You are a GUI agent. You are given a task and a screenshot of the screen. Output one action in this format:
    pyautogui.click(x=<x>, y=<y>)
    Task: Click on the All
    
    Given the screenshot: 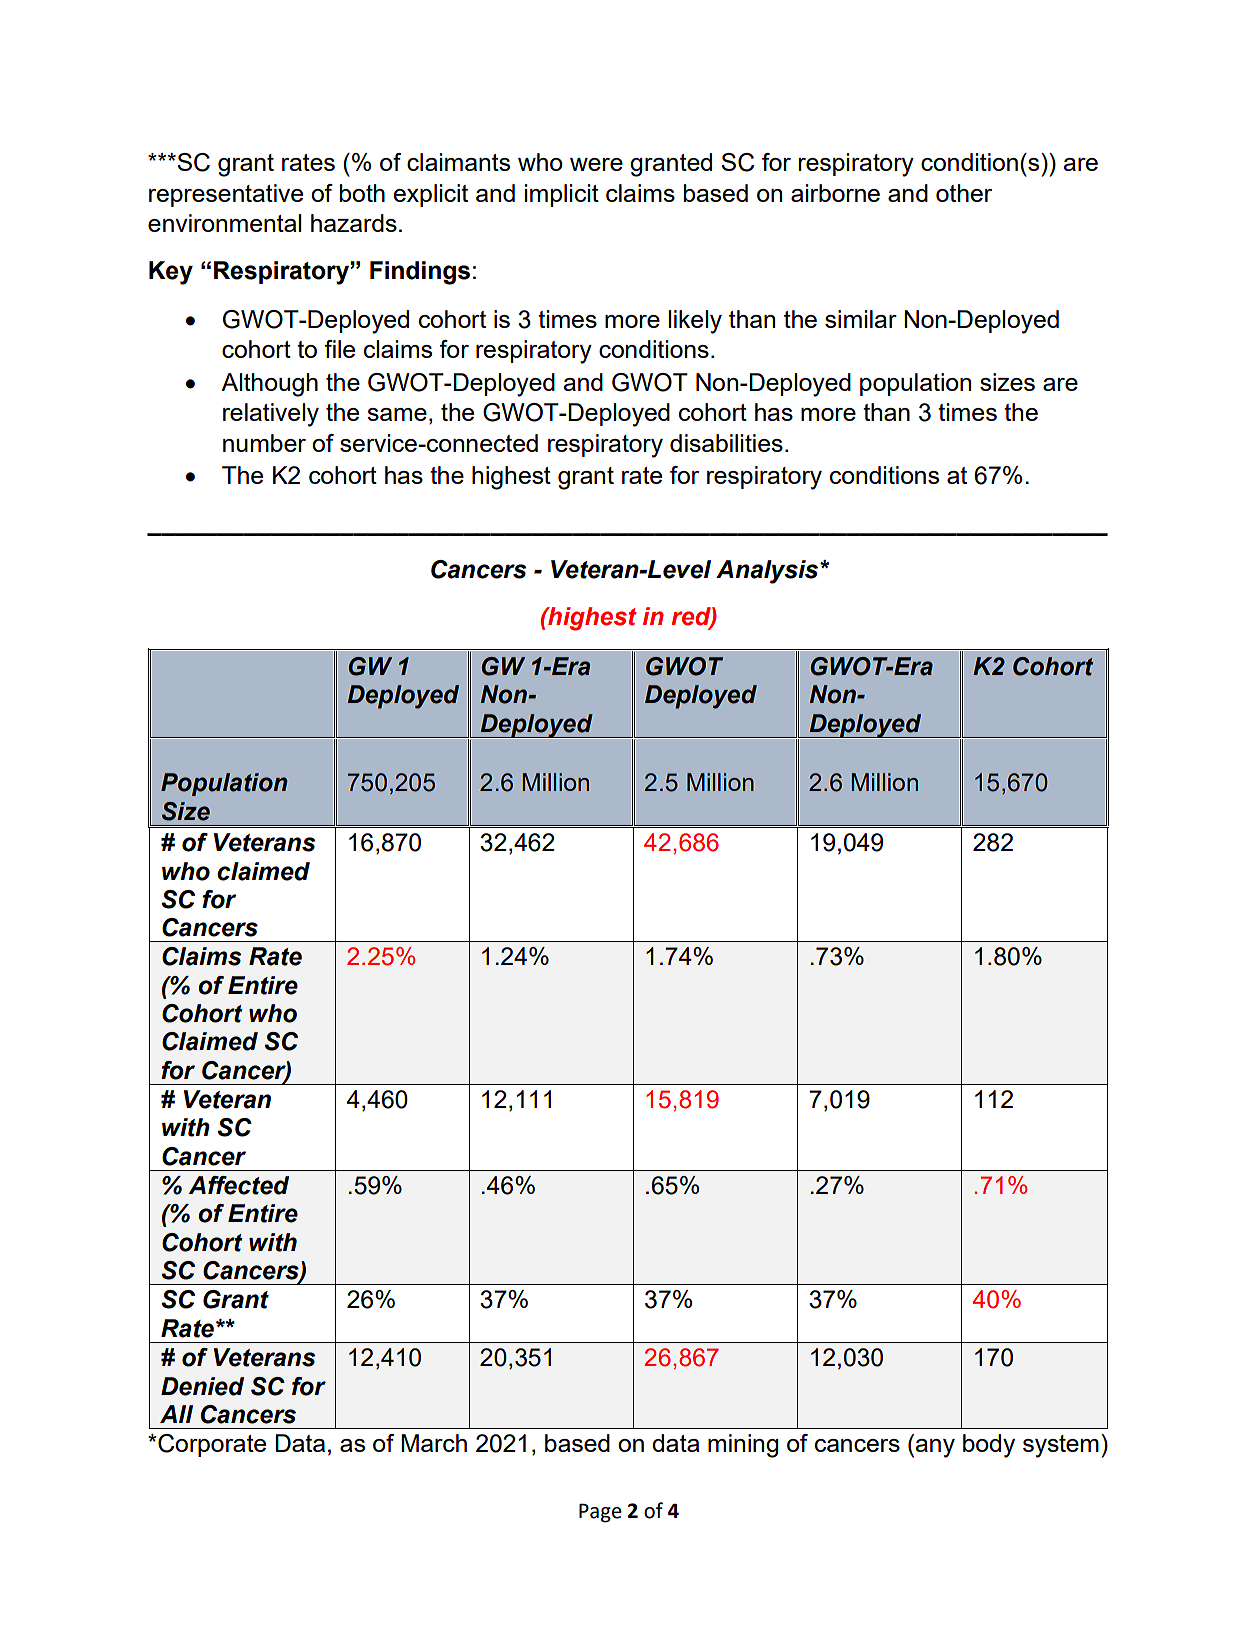 What is the action you would take?
    pyautogui.click(x=176, y=1414)
